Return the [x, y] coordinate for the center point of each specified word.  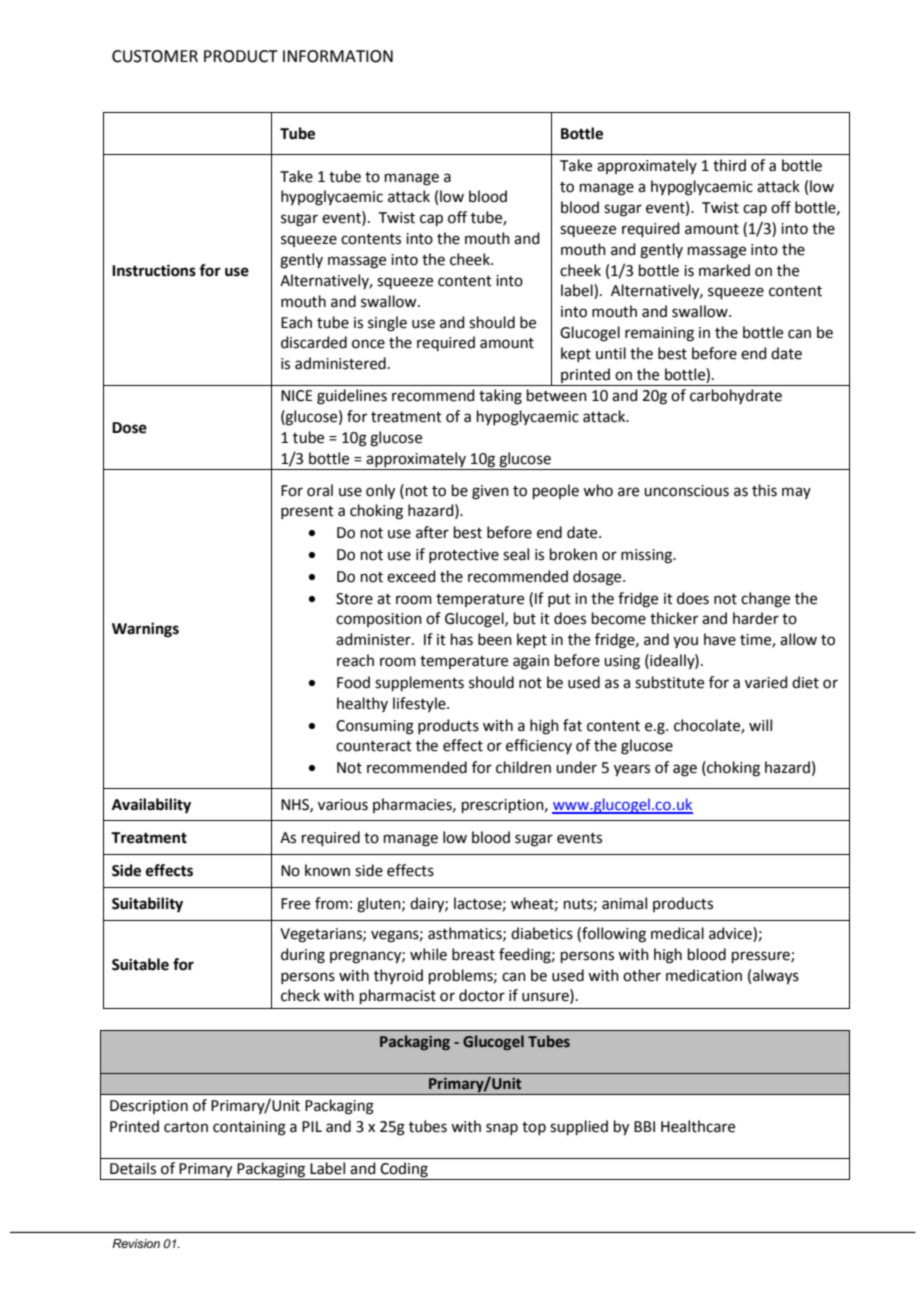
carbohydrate [736, 396]
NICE [297, 396]
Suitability [147, 905]
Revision [136, 1243]
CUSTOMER [155, 56]
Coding [404, 1171]
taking [500, 397]
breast [473, 954]
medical [677, 933]
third [729, 165]
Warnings [145, 630]
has [462, 639]
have [720, 639]
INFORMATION [338, 56]
